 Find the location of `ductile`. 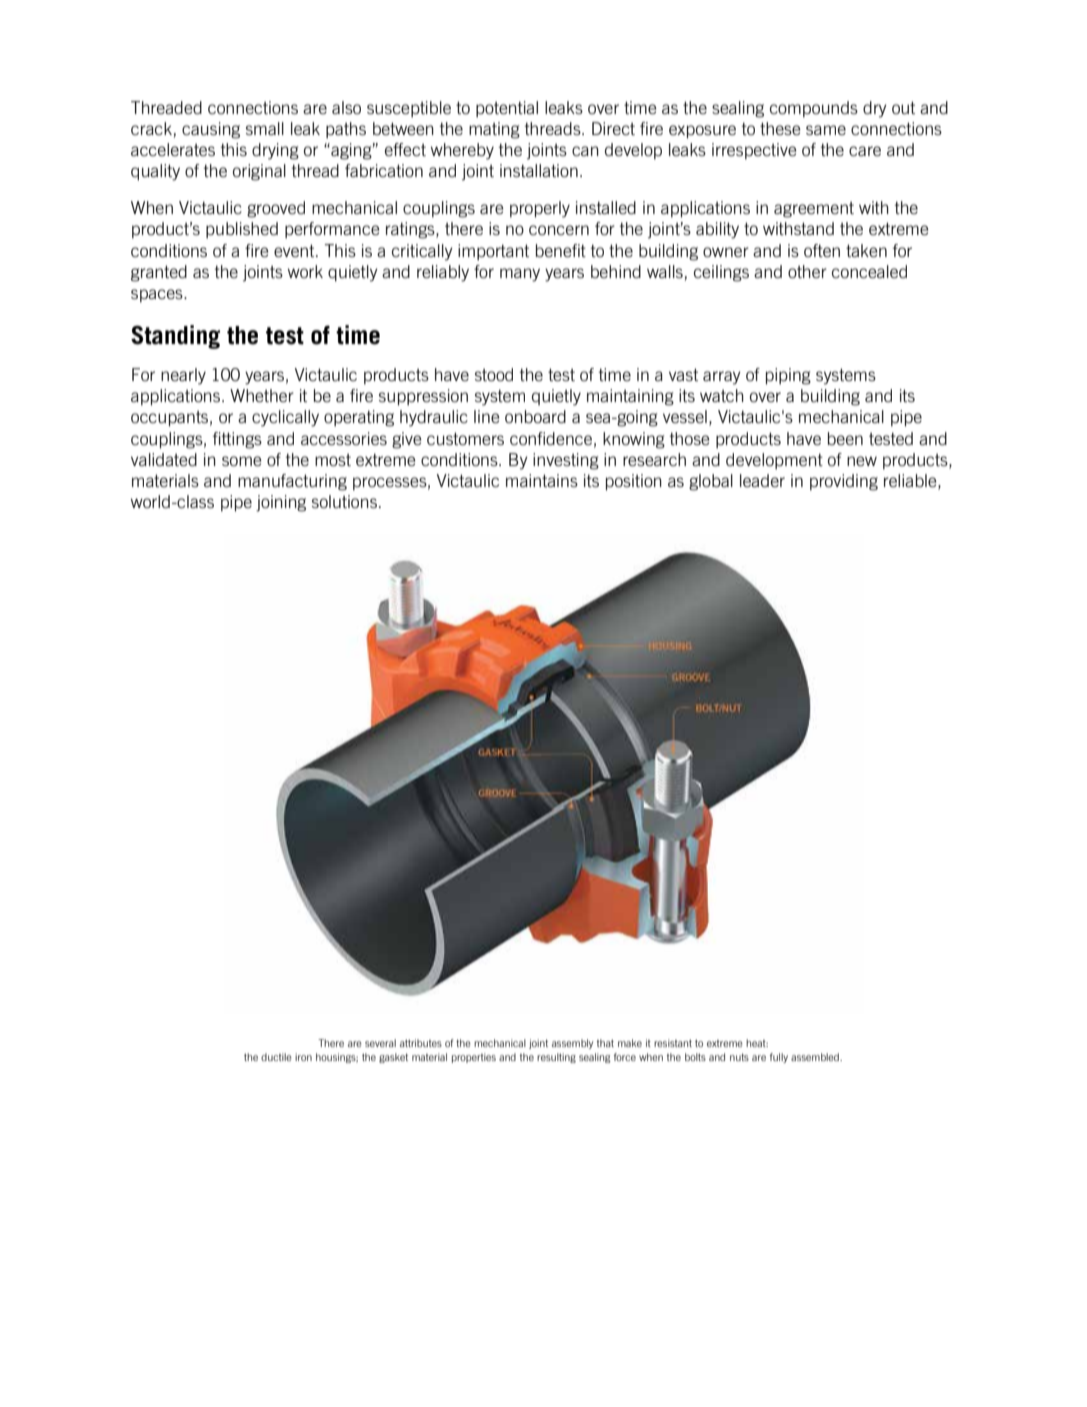

ductile is located at coordinates (276, 1057).
